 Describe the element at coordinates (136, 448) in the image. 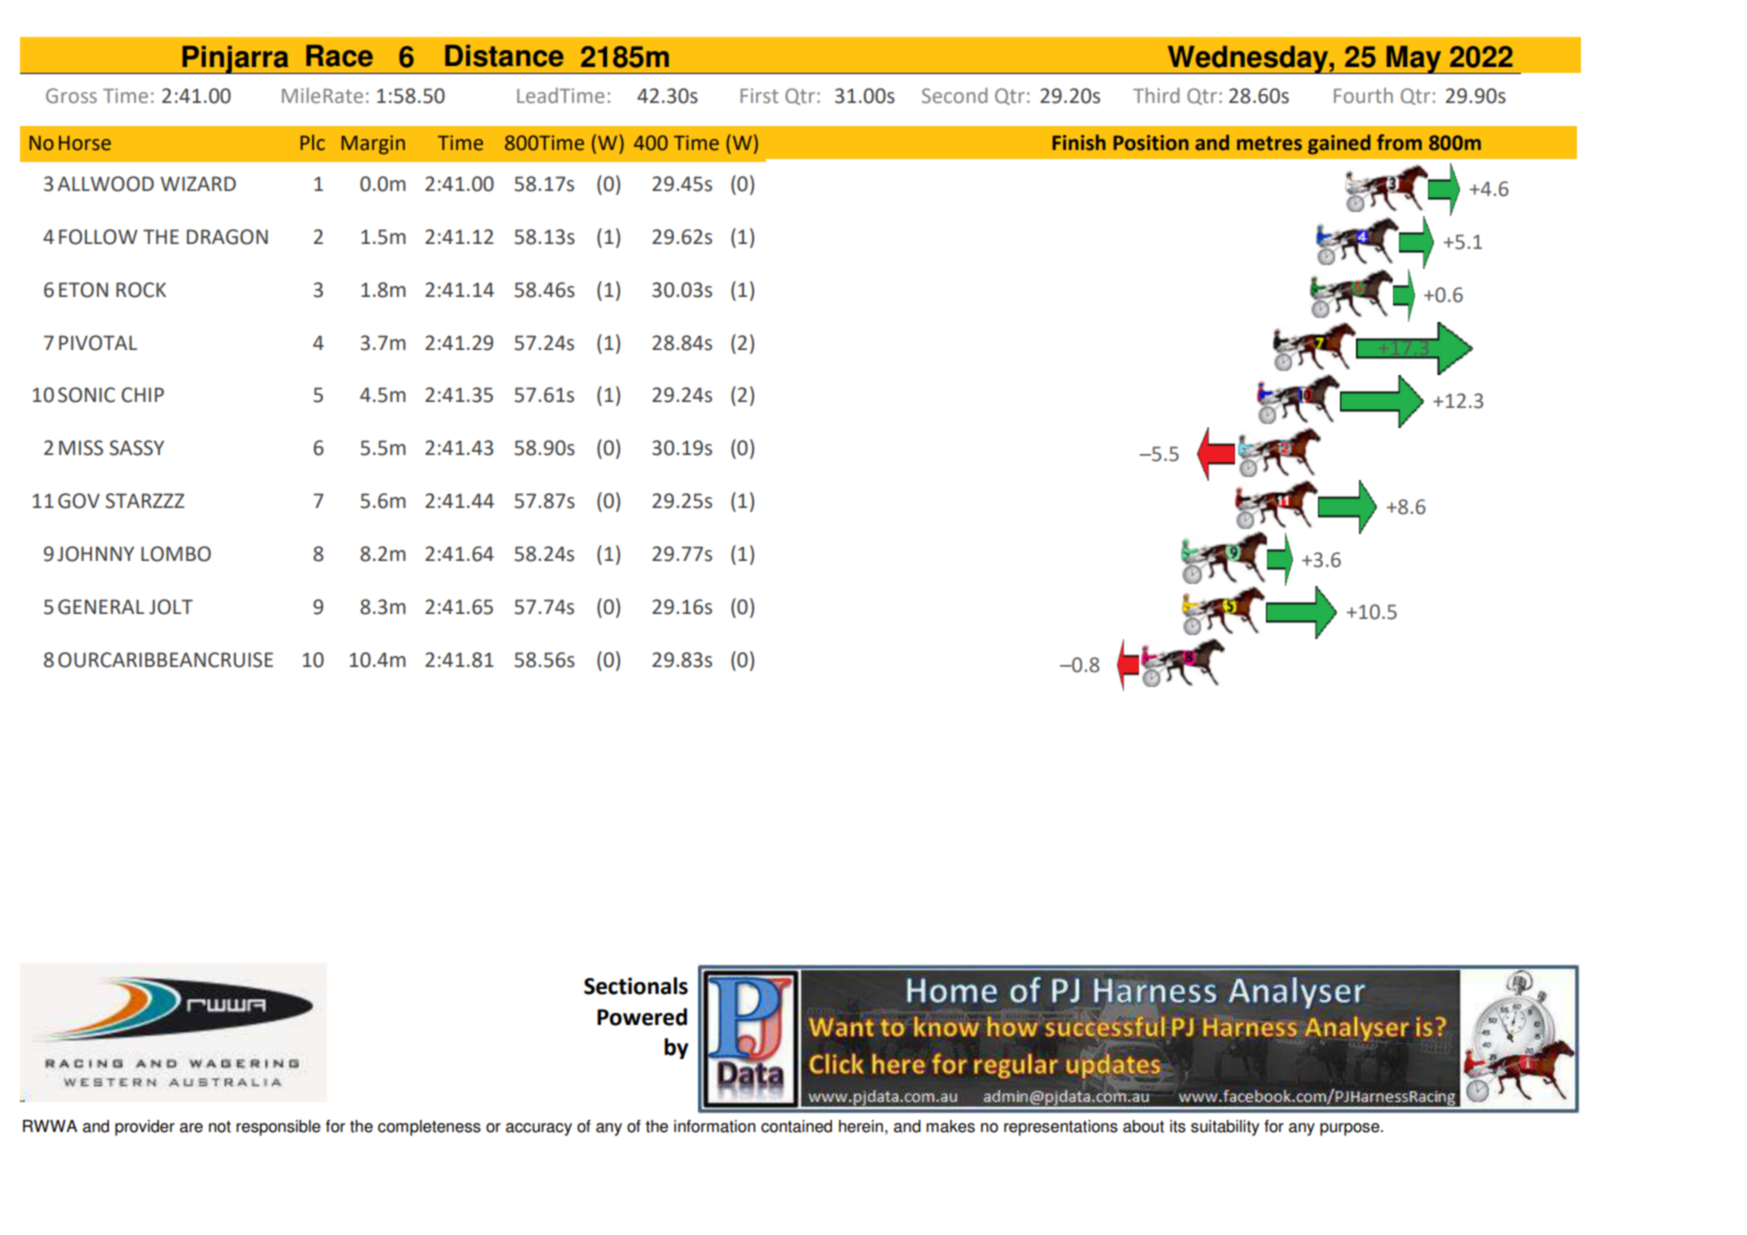

I see `SASSY` at that location.
